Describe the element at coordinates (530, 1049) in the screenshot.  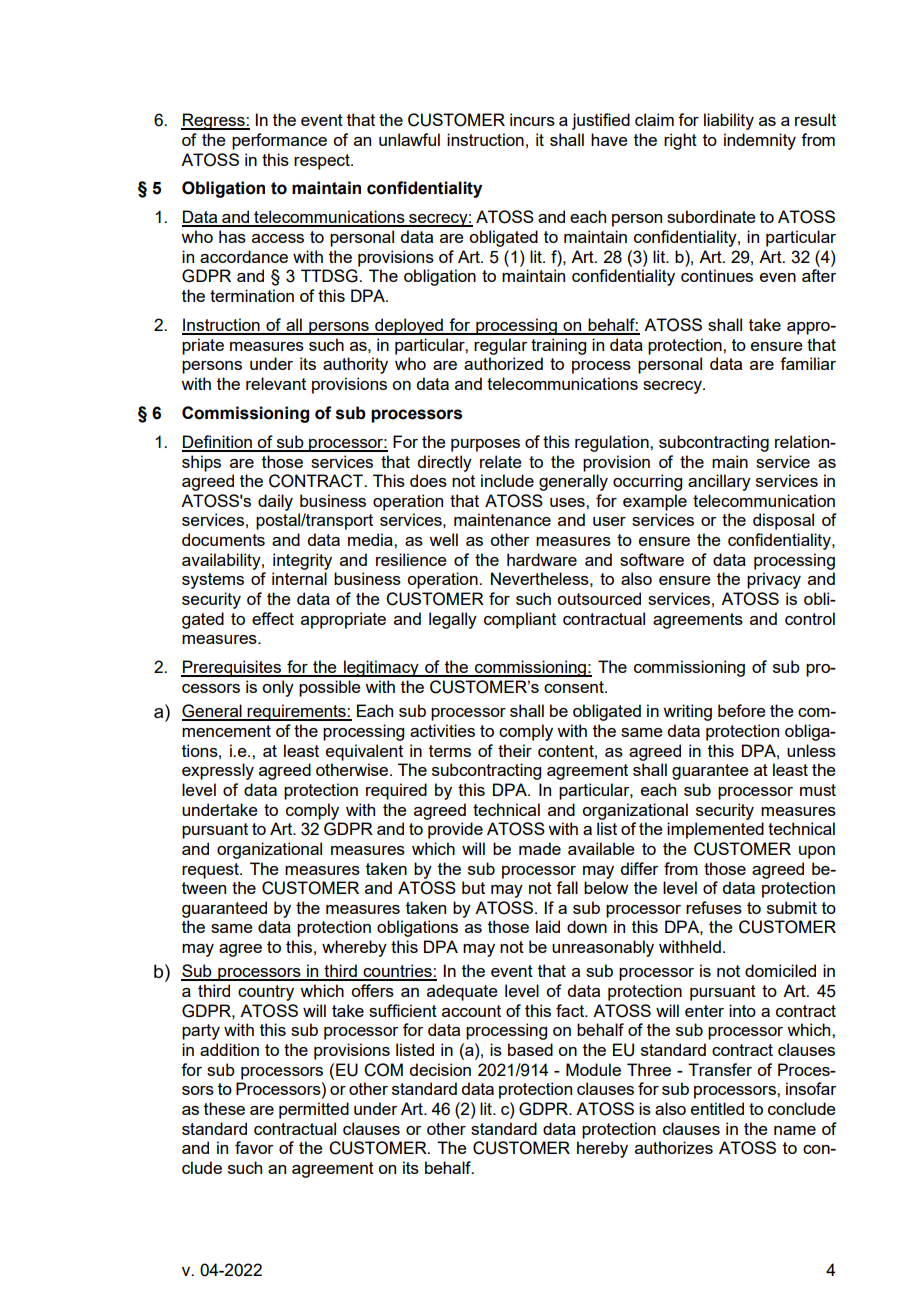
I see `based` at that location.
